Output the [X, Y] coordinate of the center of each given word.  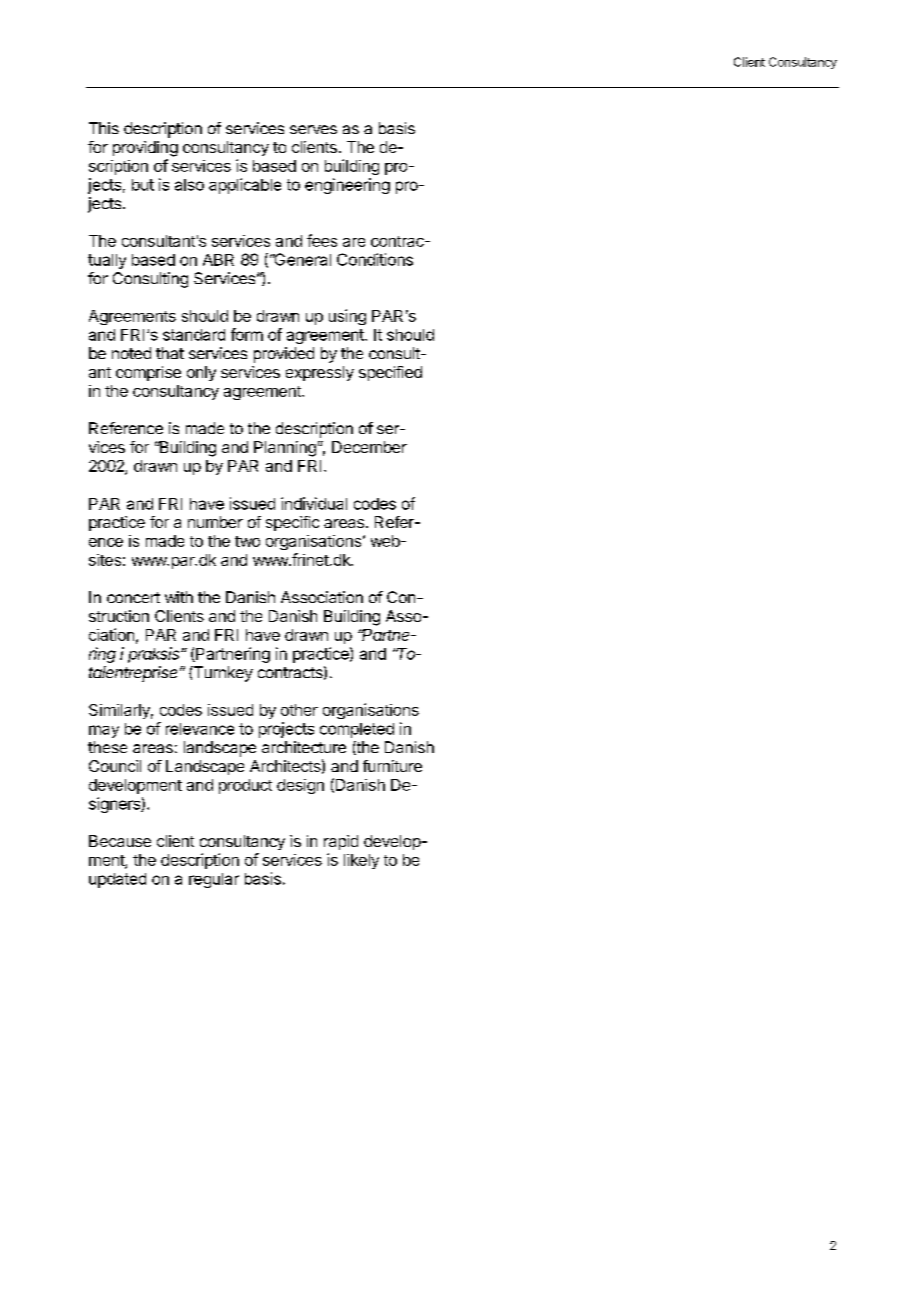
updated [117, 880]
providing [145, 149]
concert [133, 597]
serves [313, 129]
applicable [245, 186]
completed [357, 730]
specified [390, 373]
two [247, 541]
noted [131, 353]
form [247, 334]
